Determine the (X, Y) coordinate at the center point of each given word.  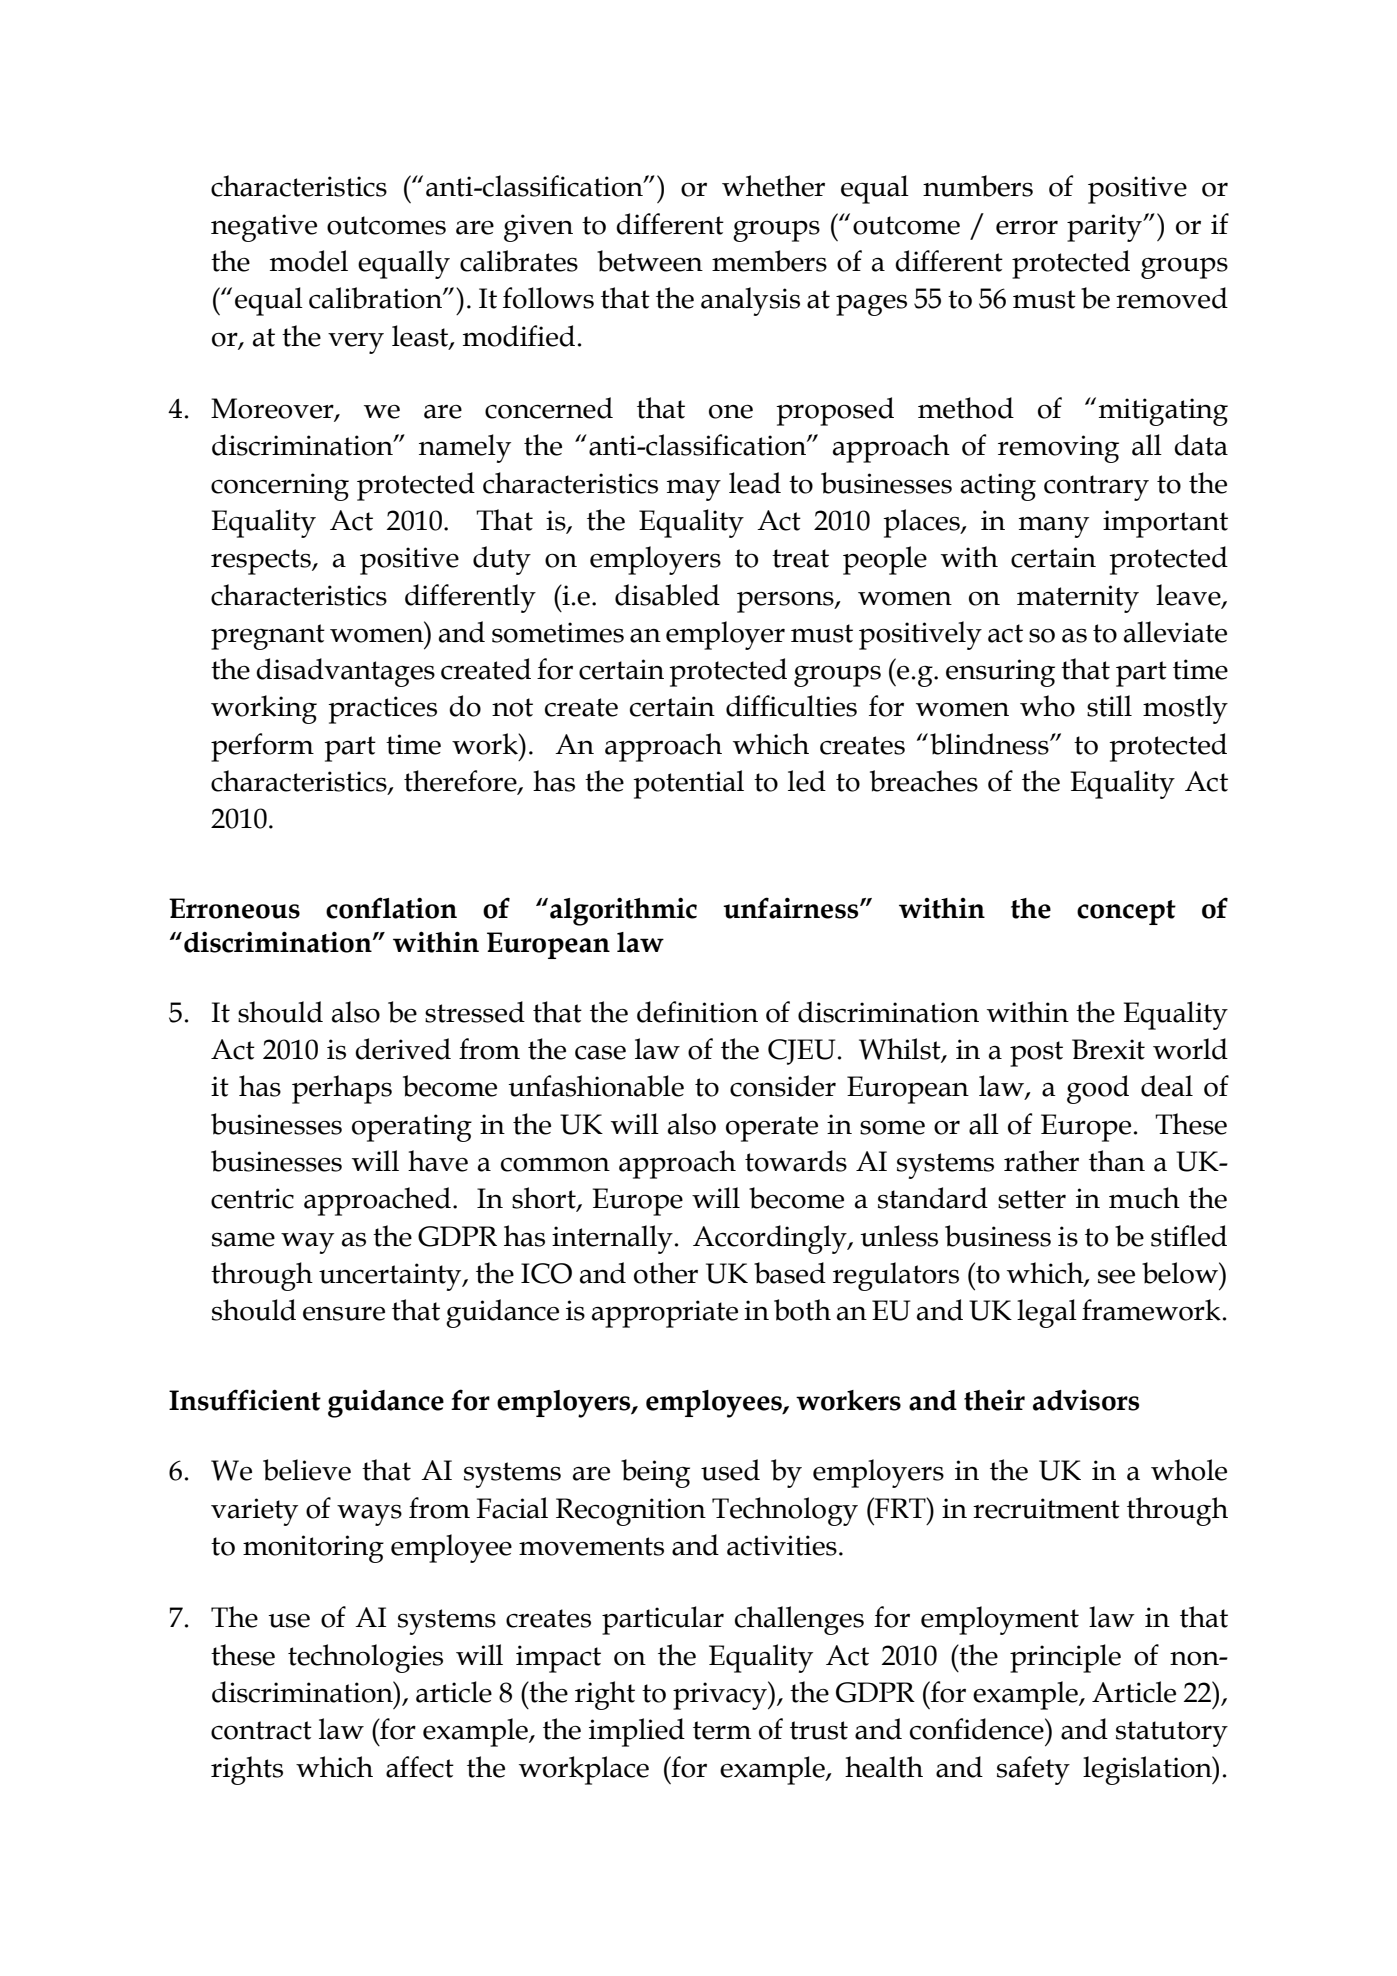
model (309, 261)
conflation (391, 908)
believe (307, 1470)
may (694, 490)
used (730, 1470)
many (1054, 527)
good (1098, 1089)
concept (1126, 912)
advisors (1086, 1400)
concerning (280, 487)
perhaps (342, 1089)
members (769, 261)
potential (688, 784)
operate (772, 1129)
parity (1106, 228)
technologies (365, 1658)
